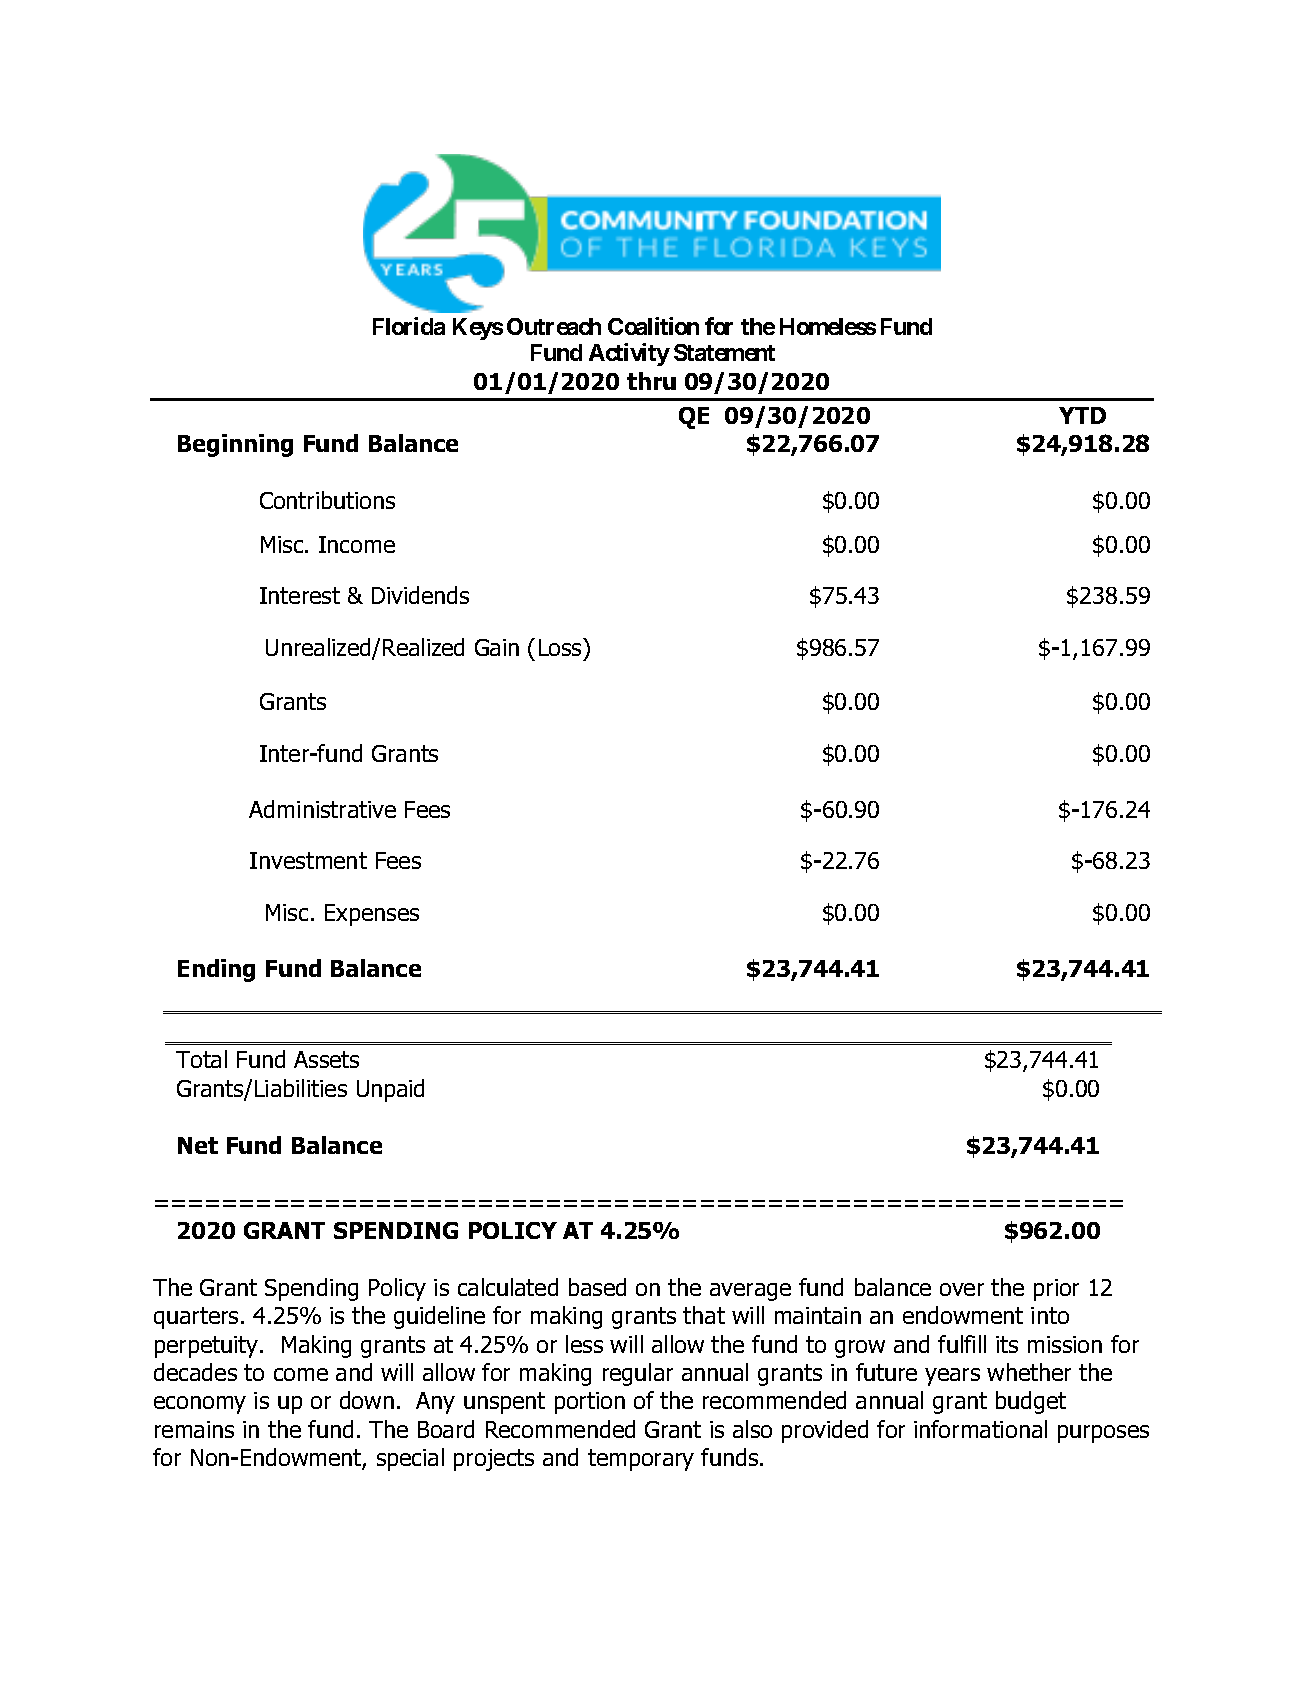 The width and height of the screenshot is (1304, 1688). I want to click on Expenses, so click(372, 915).
